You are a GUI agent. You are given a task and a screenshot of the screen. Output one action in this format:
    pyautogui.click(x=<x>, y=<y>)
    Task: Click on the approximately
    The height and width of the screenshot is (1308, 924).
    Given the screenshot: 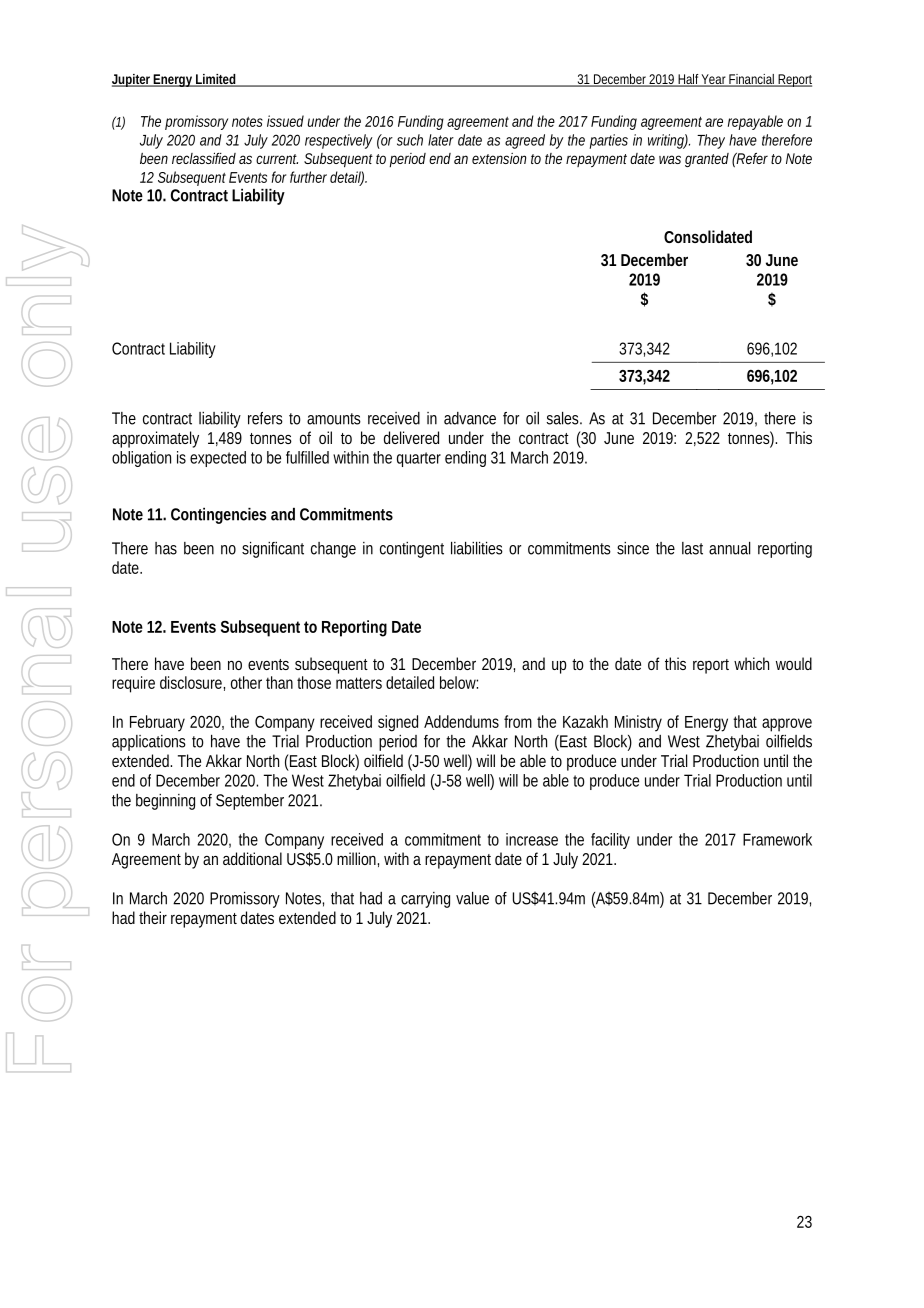 What is the action you would take?
    pyautogui.click(x=155, y=439)
